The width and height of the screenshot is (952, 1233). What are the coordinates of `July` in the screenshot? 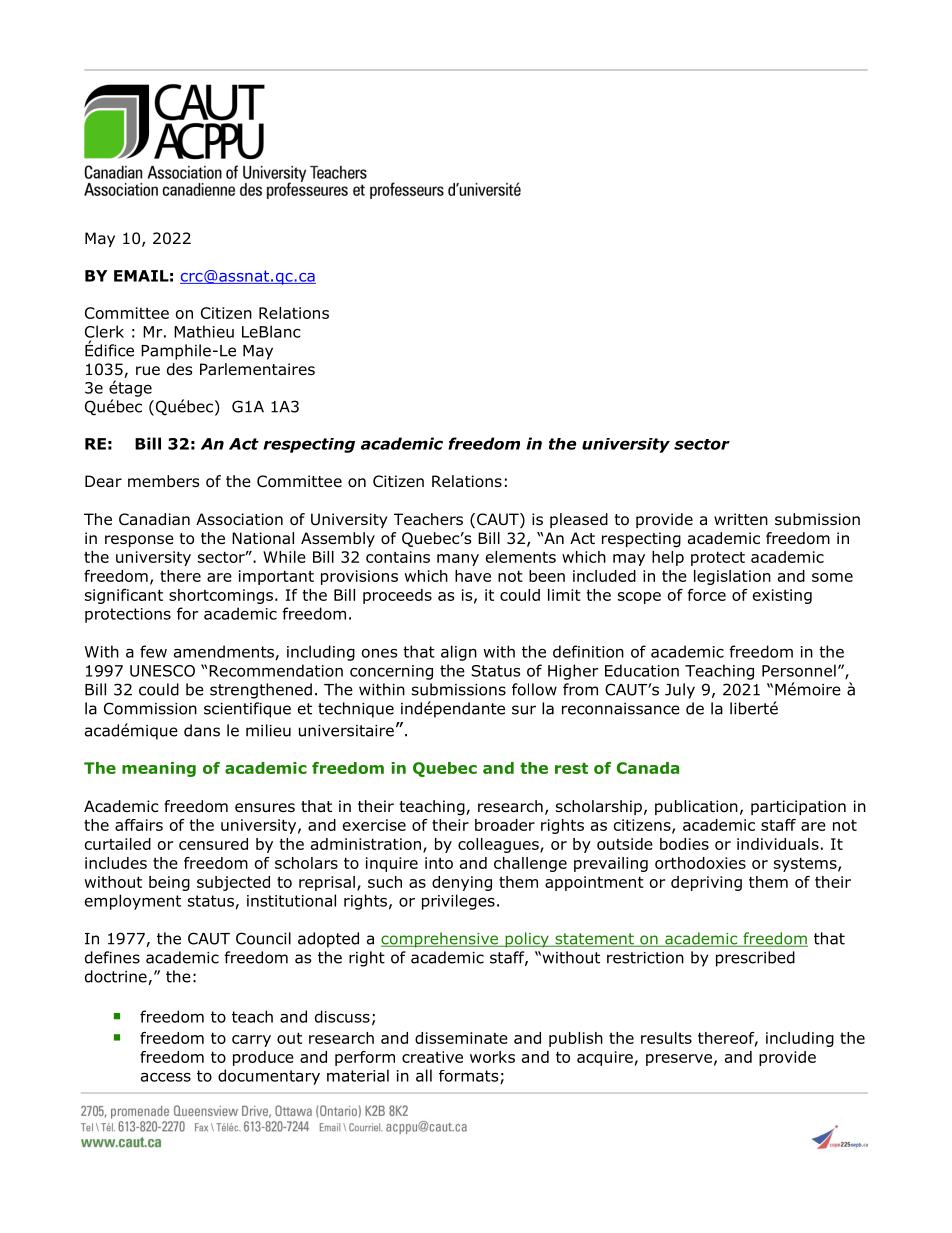 It's located at (680, 691).
